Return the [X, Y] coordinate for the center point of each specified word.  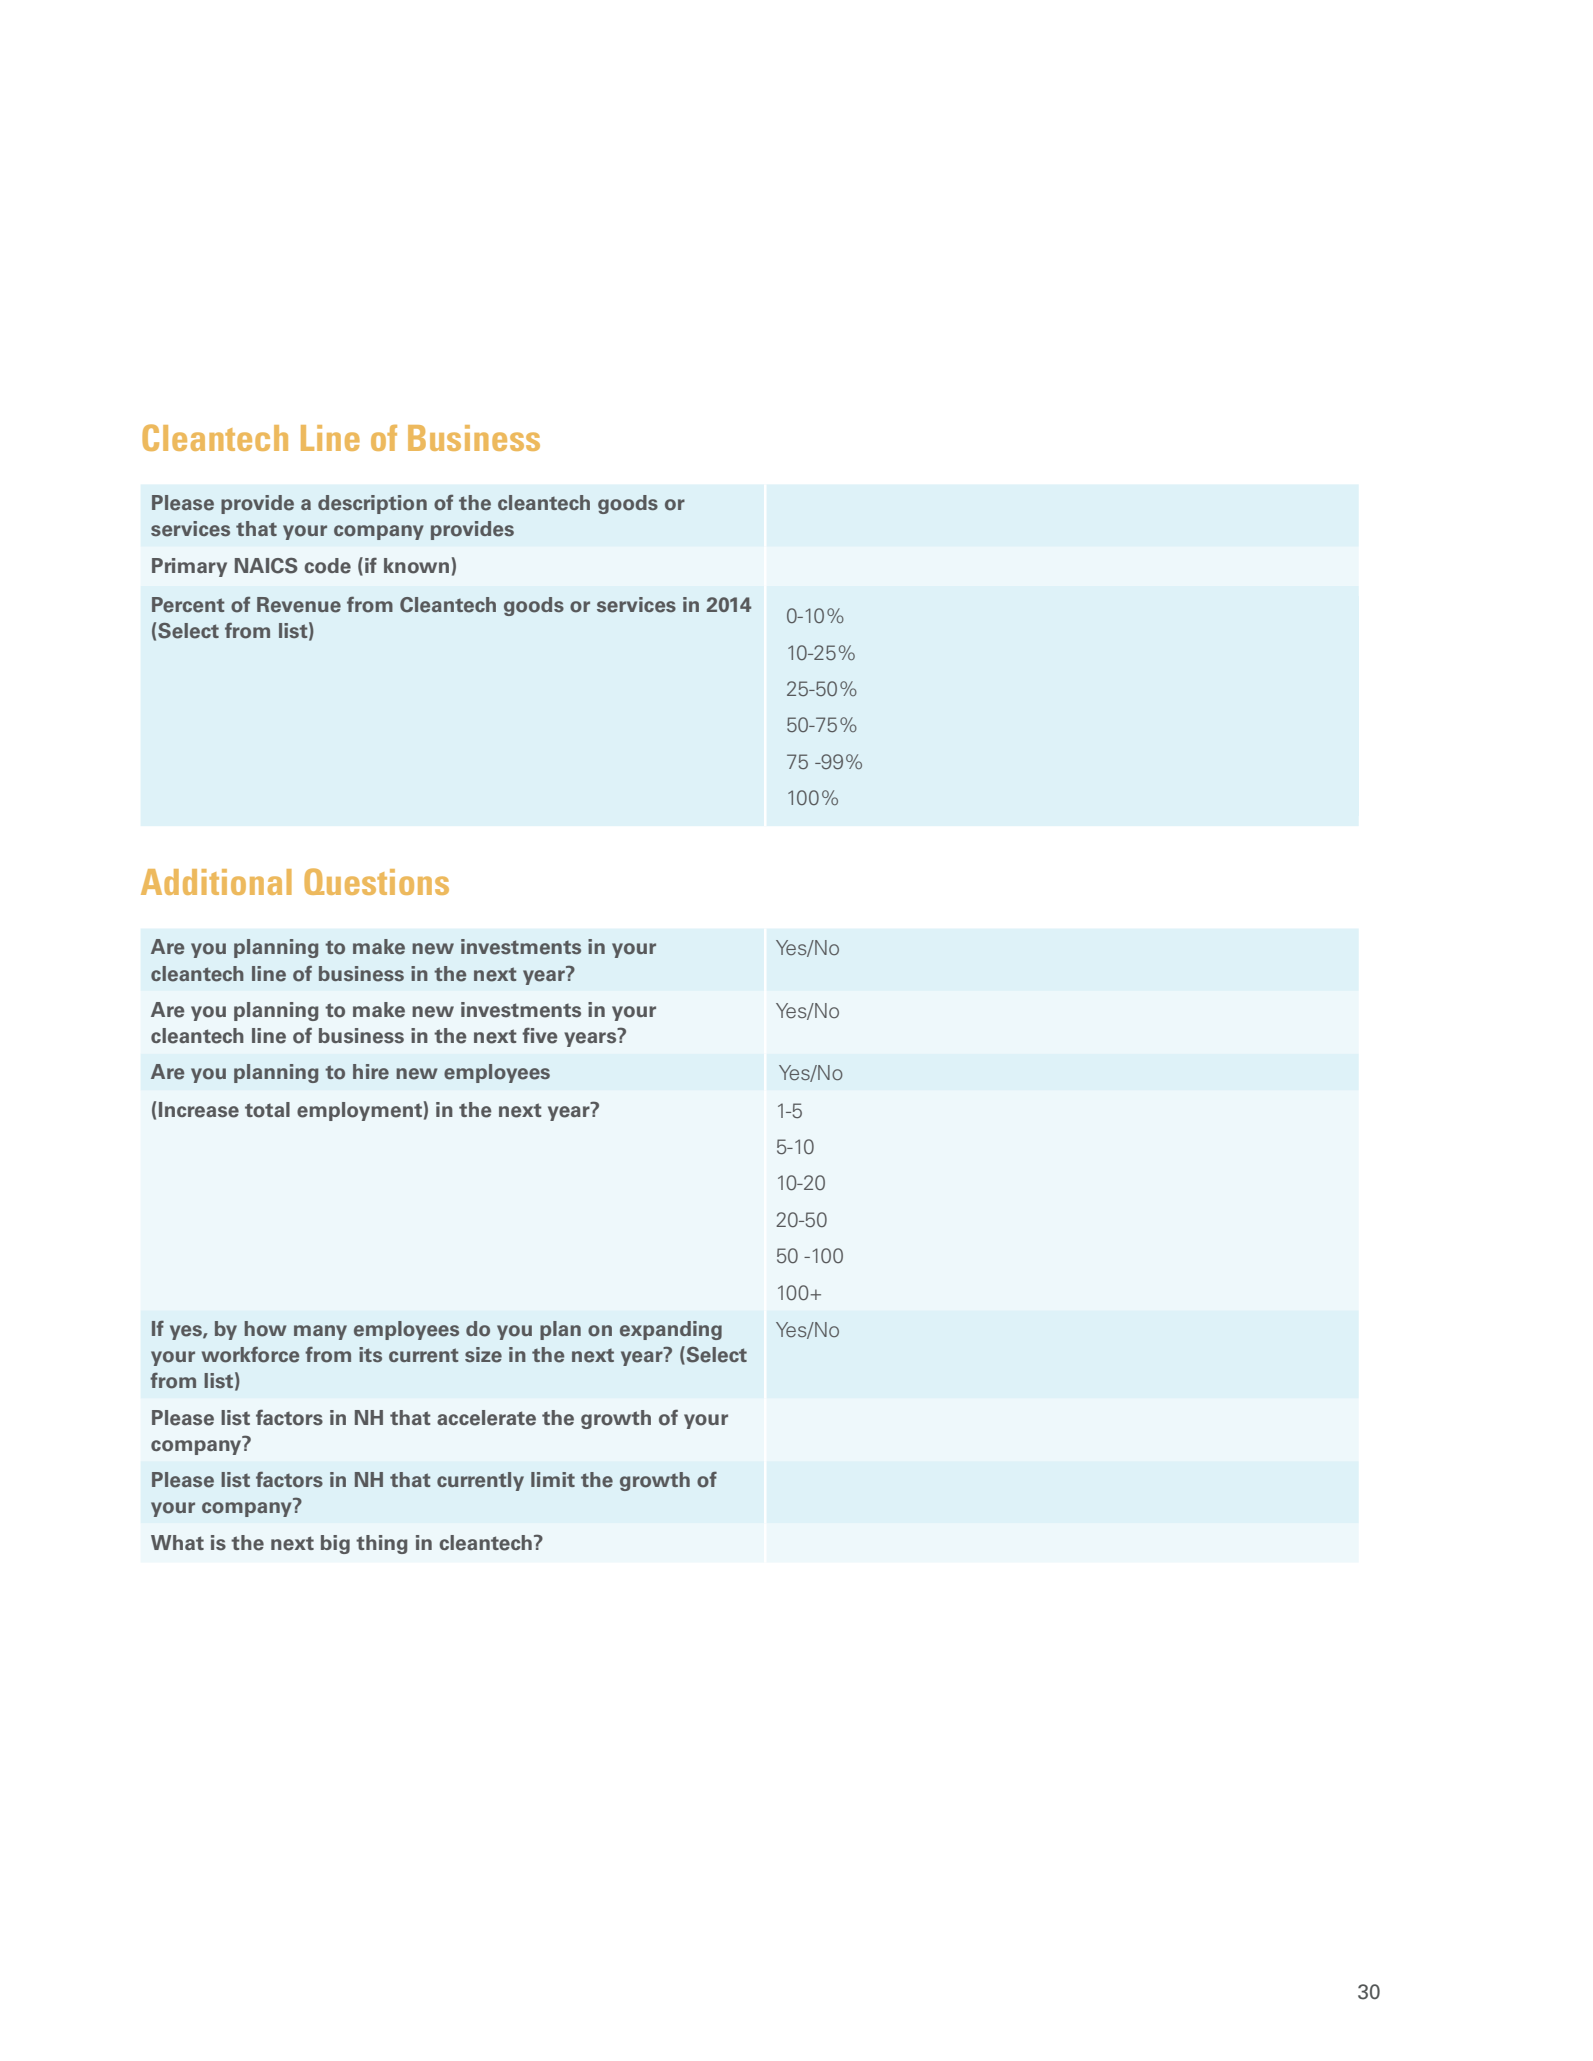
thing [382, 1544]
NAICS [266, 566]
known [416, 566]
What [177, 1542]
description [372, 504]
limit [553, 1479]
